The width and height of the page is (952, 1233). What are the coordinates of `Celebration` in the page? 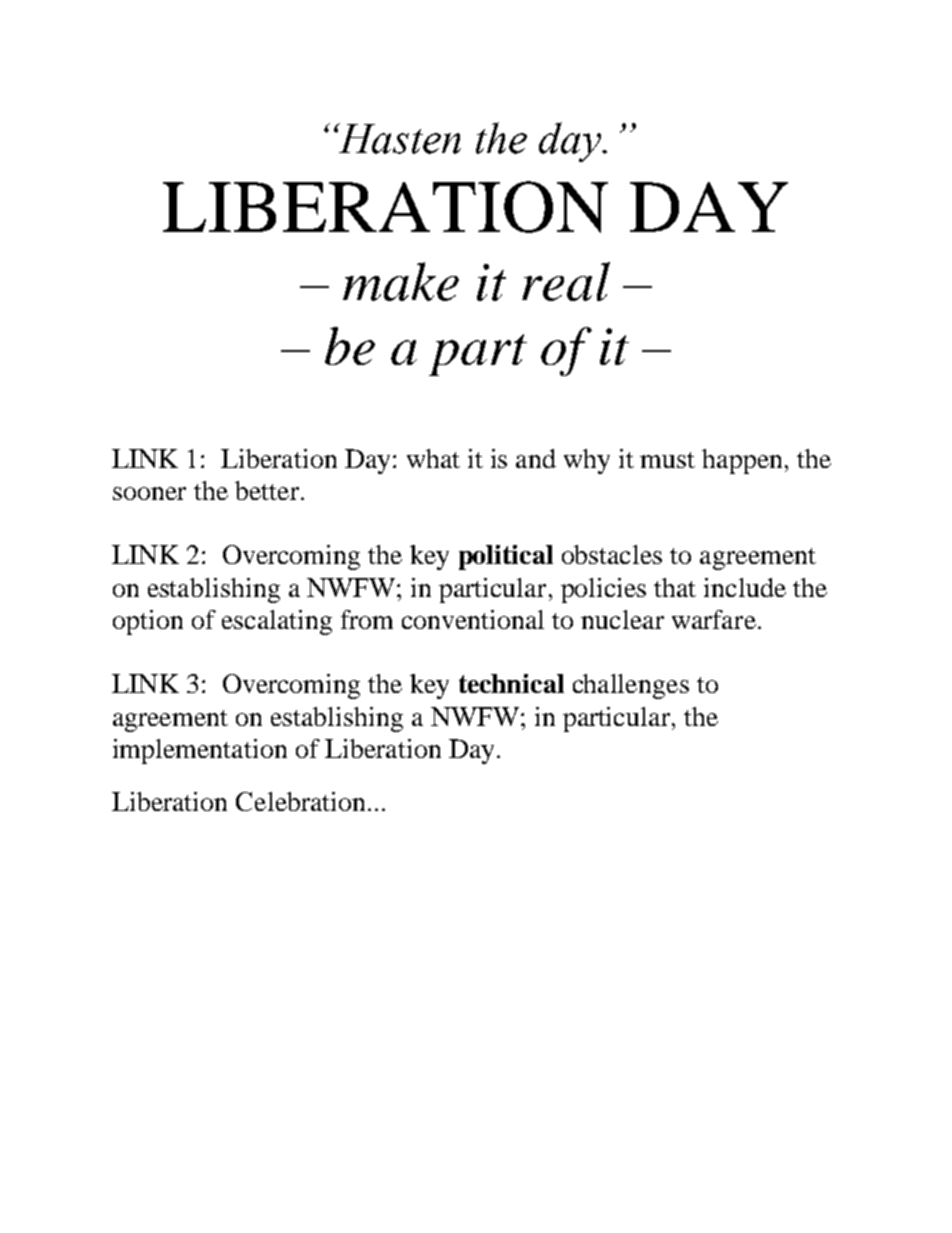 It's located at (300, 801).
